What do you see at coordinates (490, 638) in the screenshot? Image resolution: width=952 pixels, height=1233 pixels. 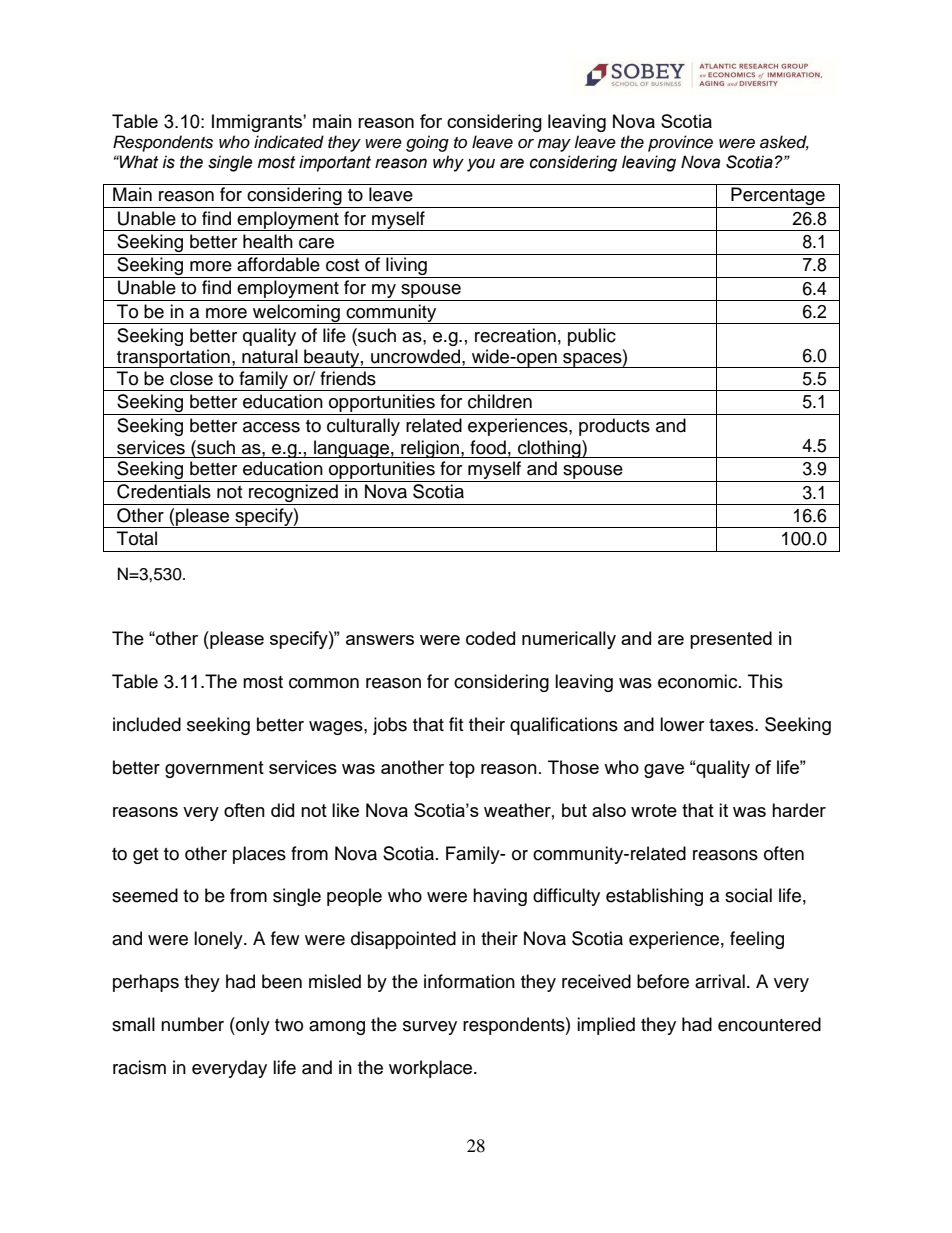 I see `coded` at bounding box center [490, 638].
